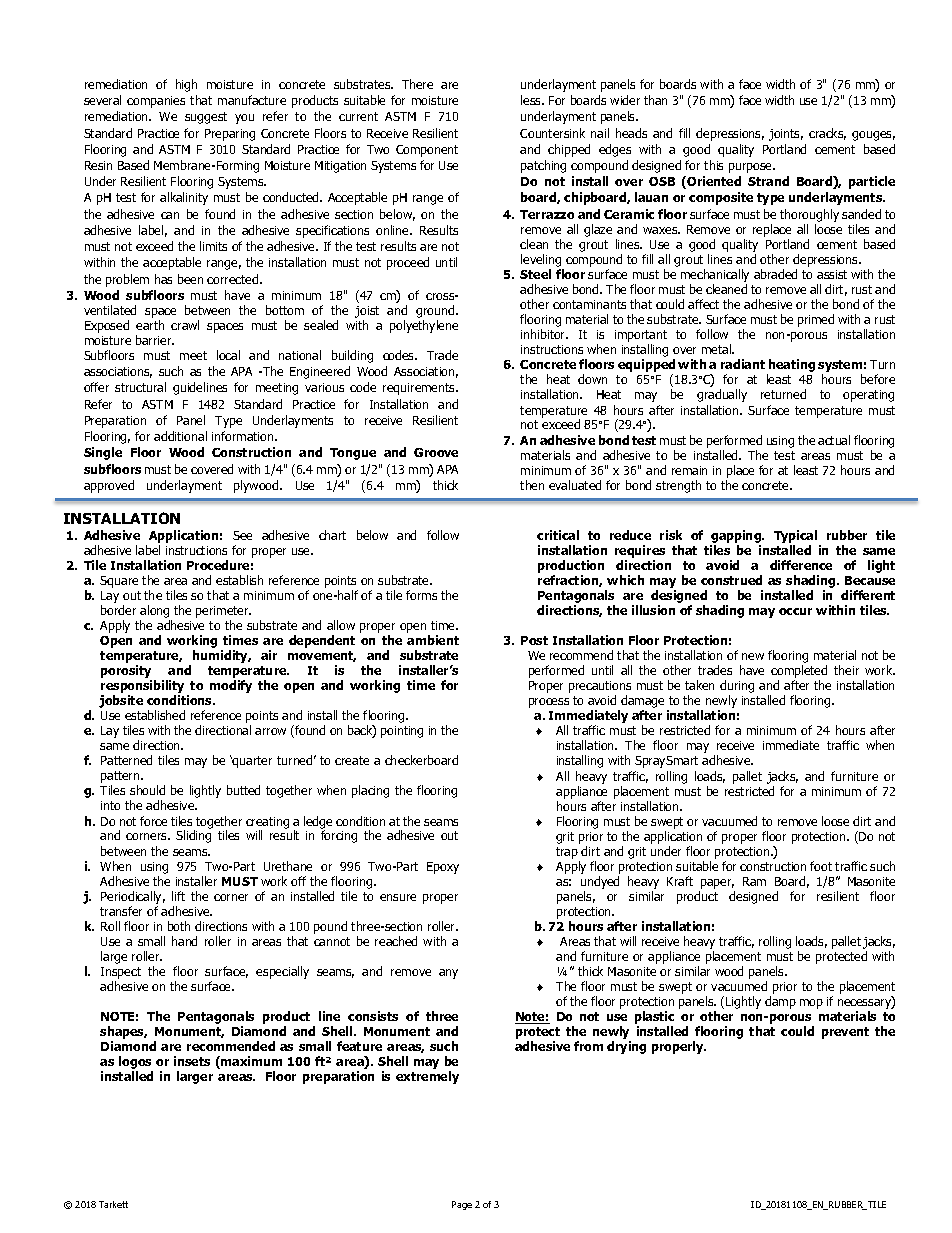 The image size is (952, 1233). What do you see at coordinates (402, 732) in the screenshot?
I see `pointing` at bounding box center [402, 732].
